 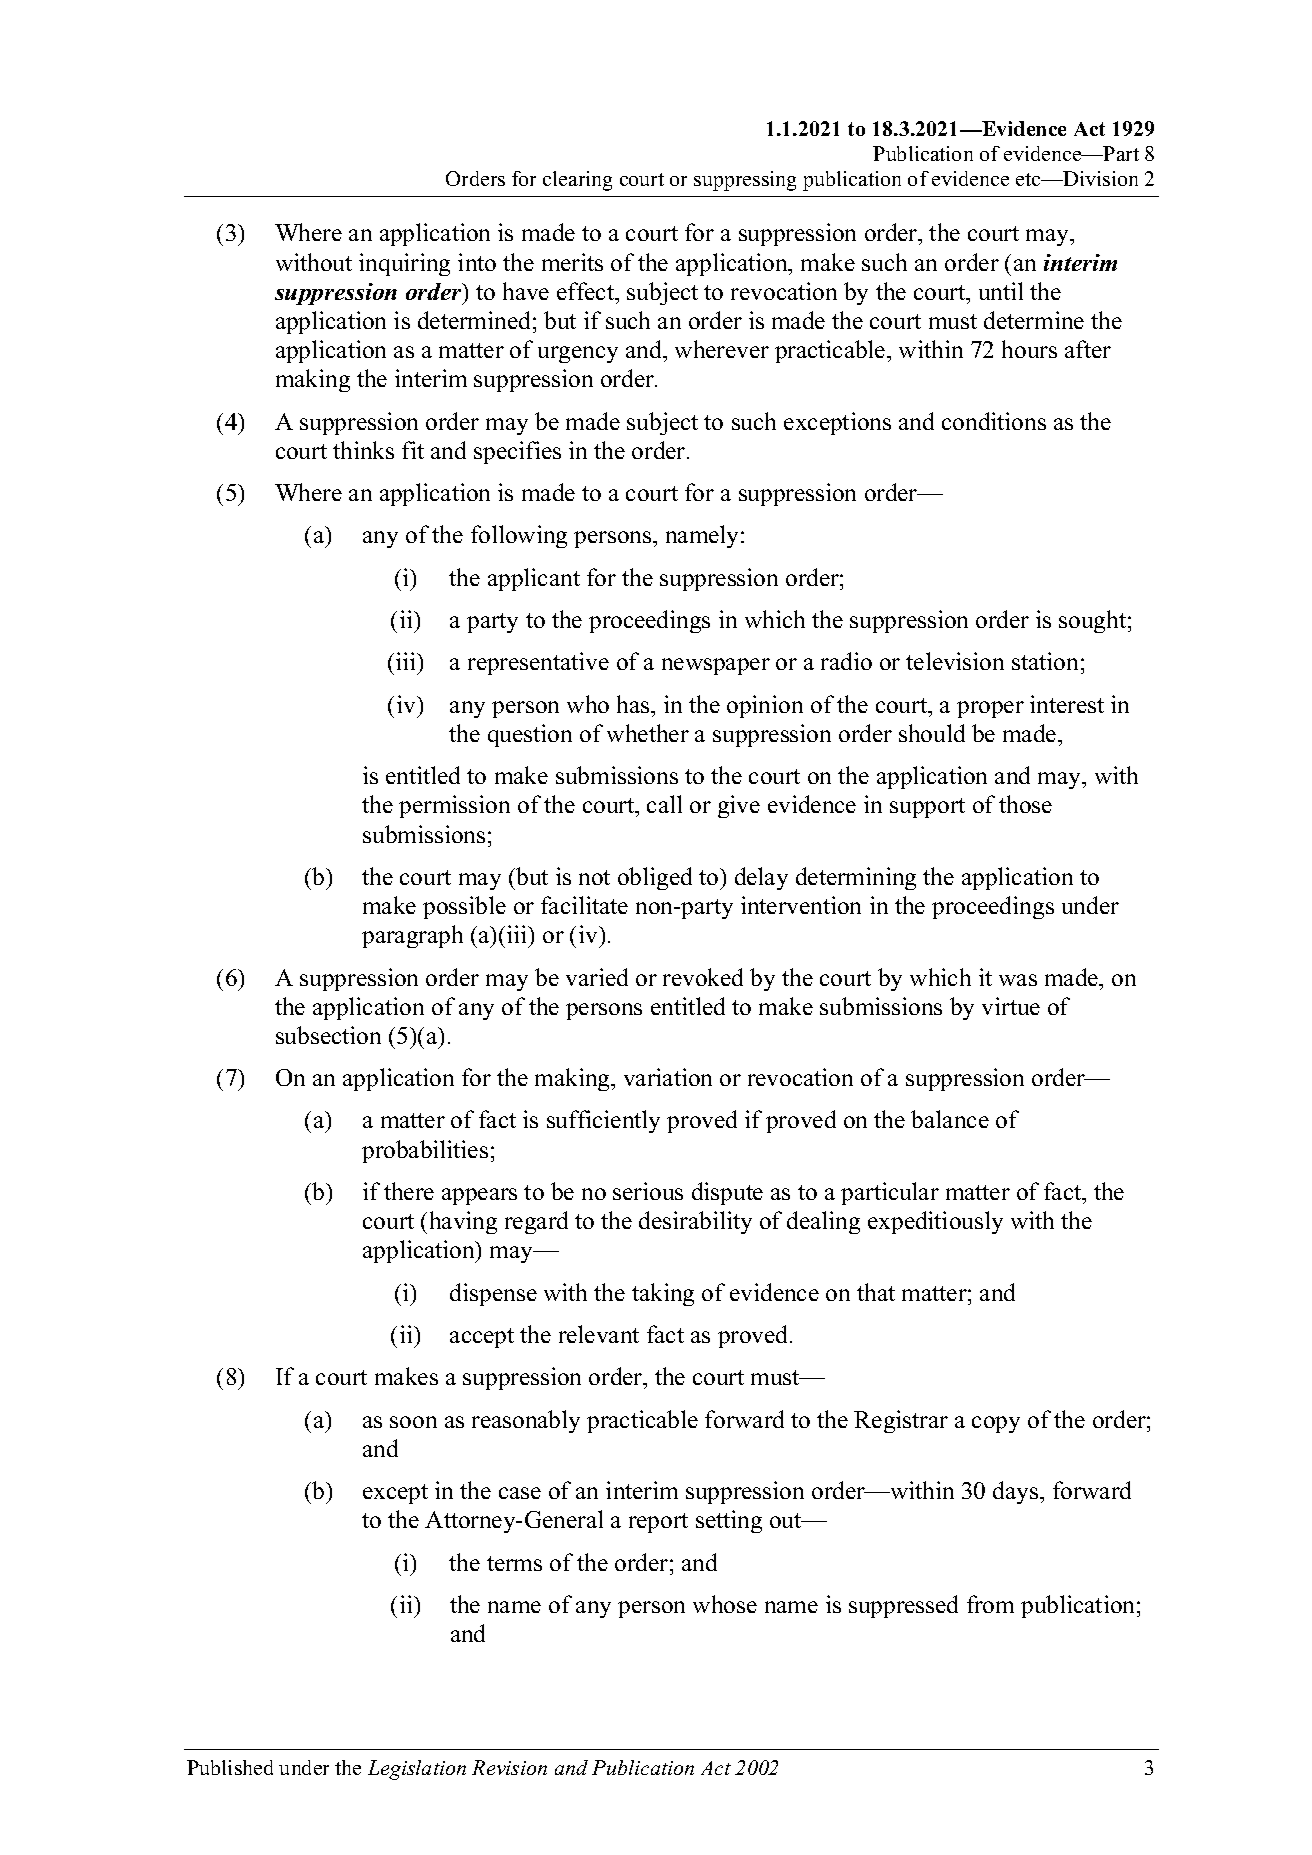 What do you see at coordinates (534, 579) in the screenshot?
I see `applicant` at bounding box center [534, 579].
